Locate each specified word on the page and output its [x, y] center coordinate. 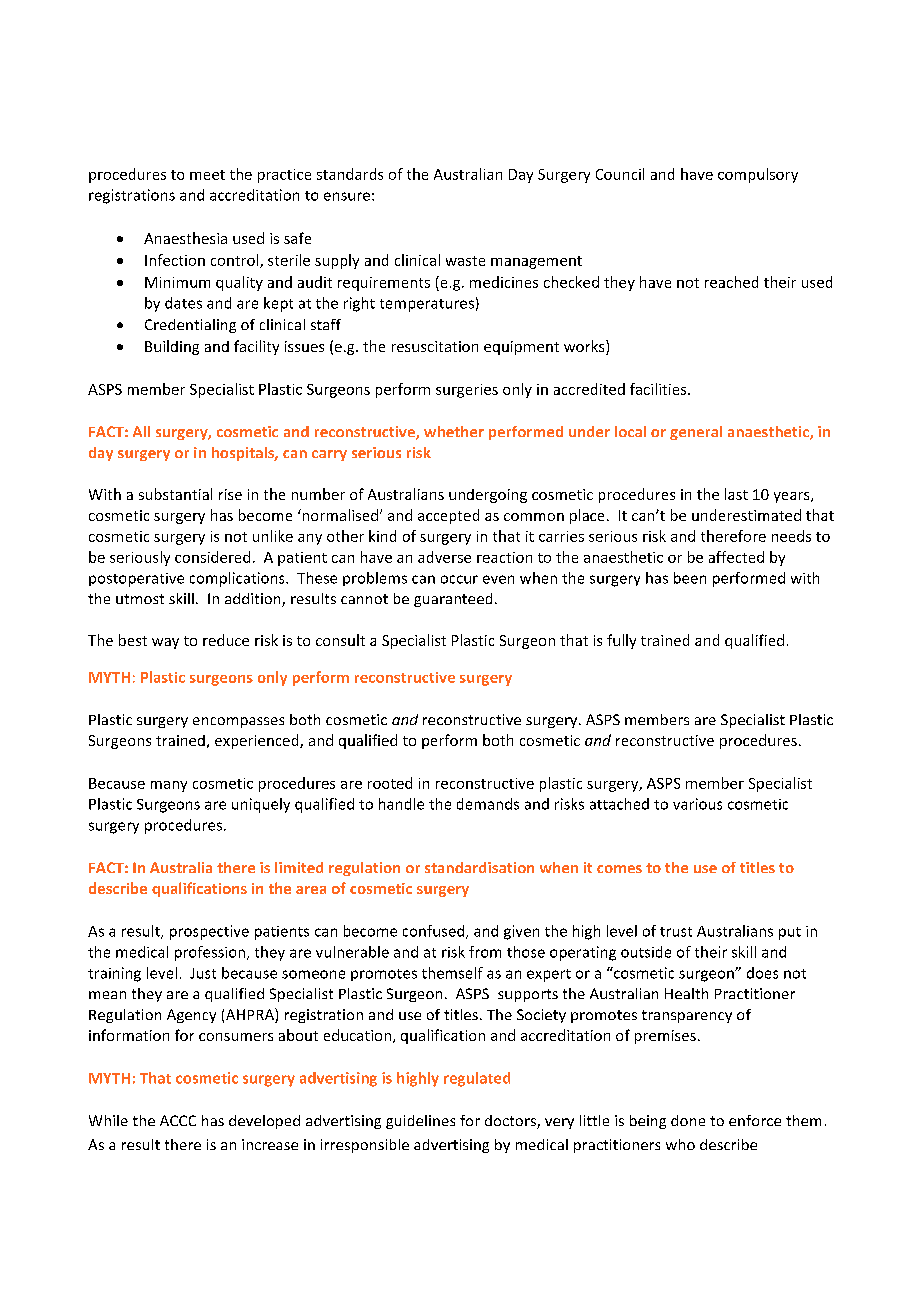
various [697, 804]
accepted [448, 516]
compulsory [758, 175]
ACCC [178, 1120]
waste [465, 261]
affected [736, 557]
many [169, 786]
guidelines [420, 1122]
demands [488, 804]
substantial [175, 494]
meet [207, 175]
